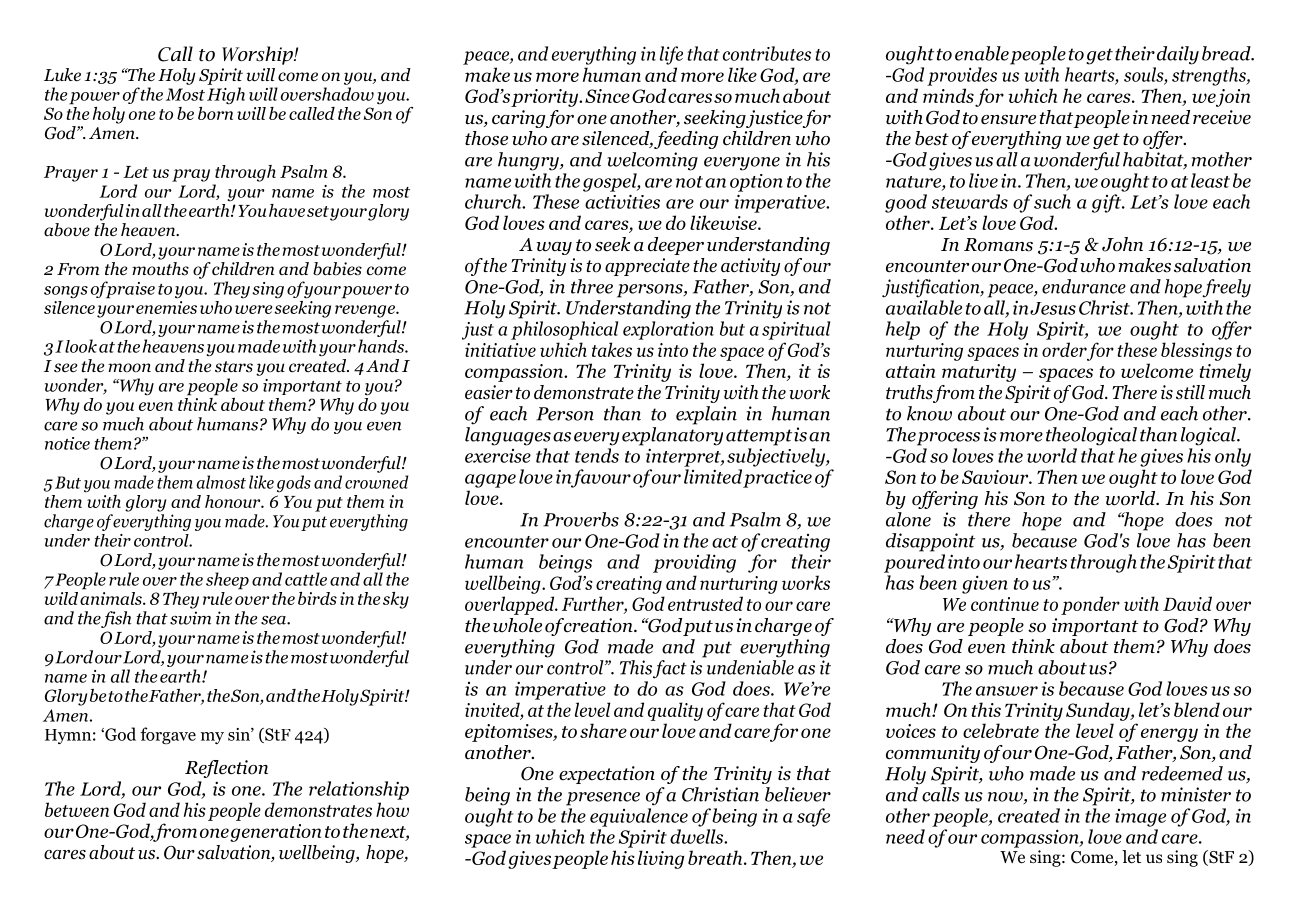  I want to click on Reflection, so click(226, 769).
